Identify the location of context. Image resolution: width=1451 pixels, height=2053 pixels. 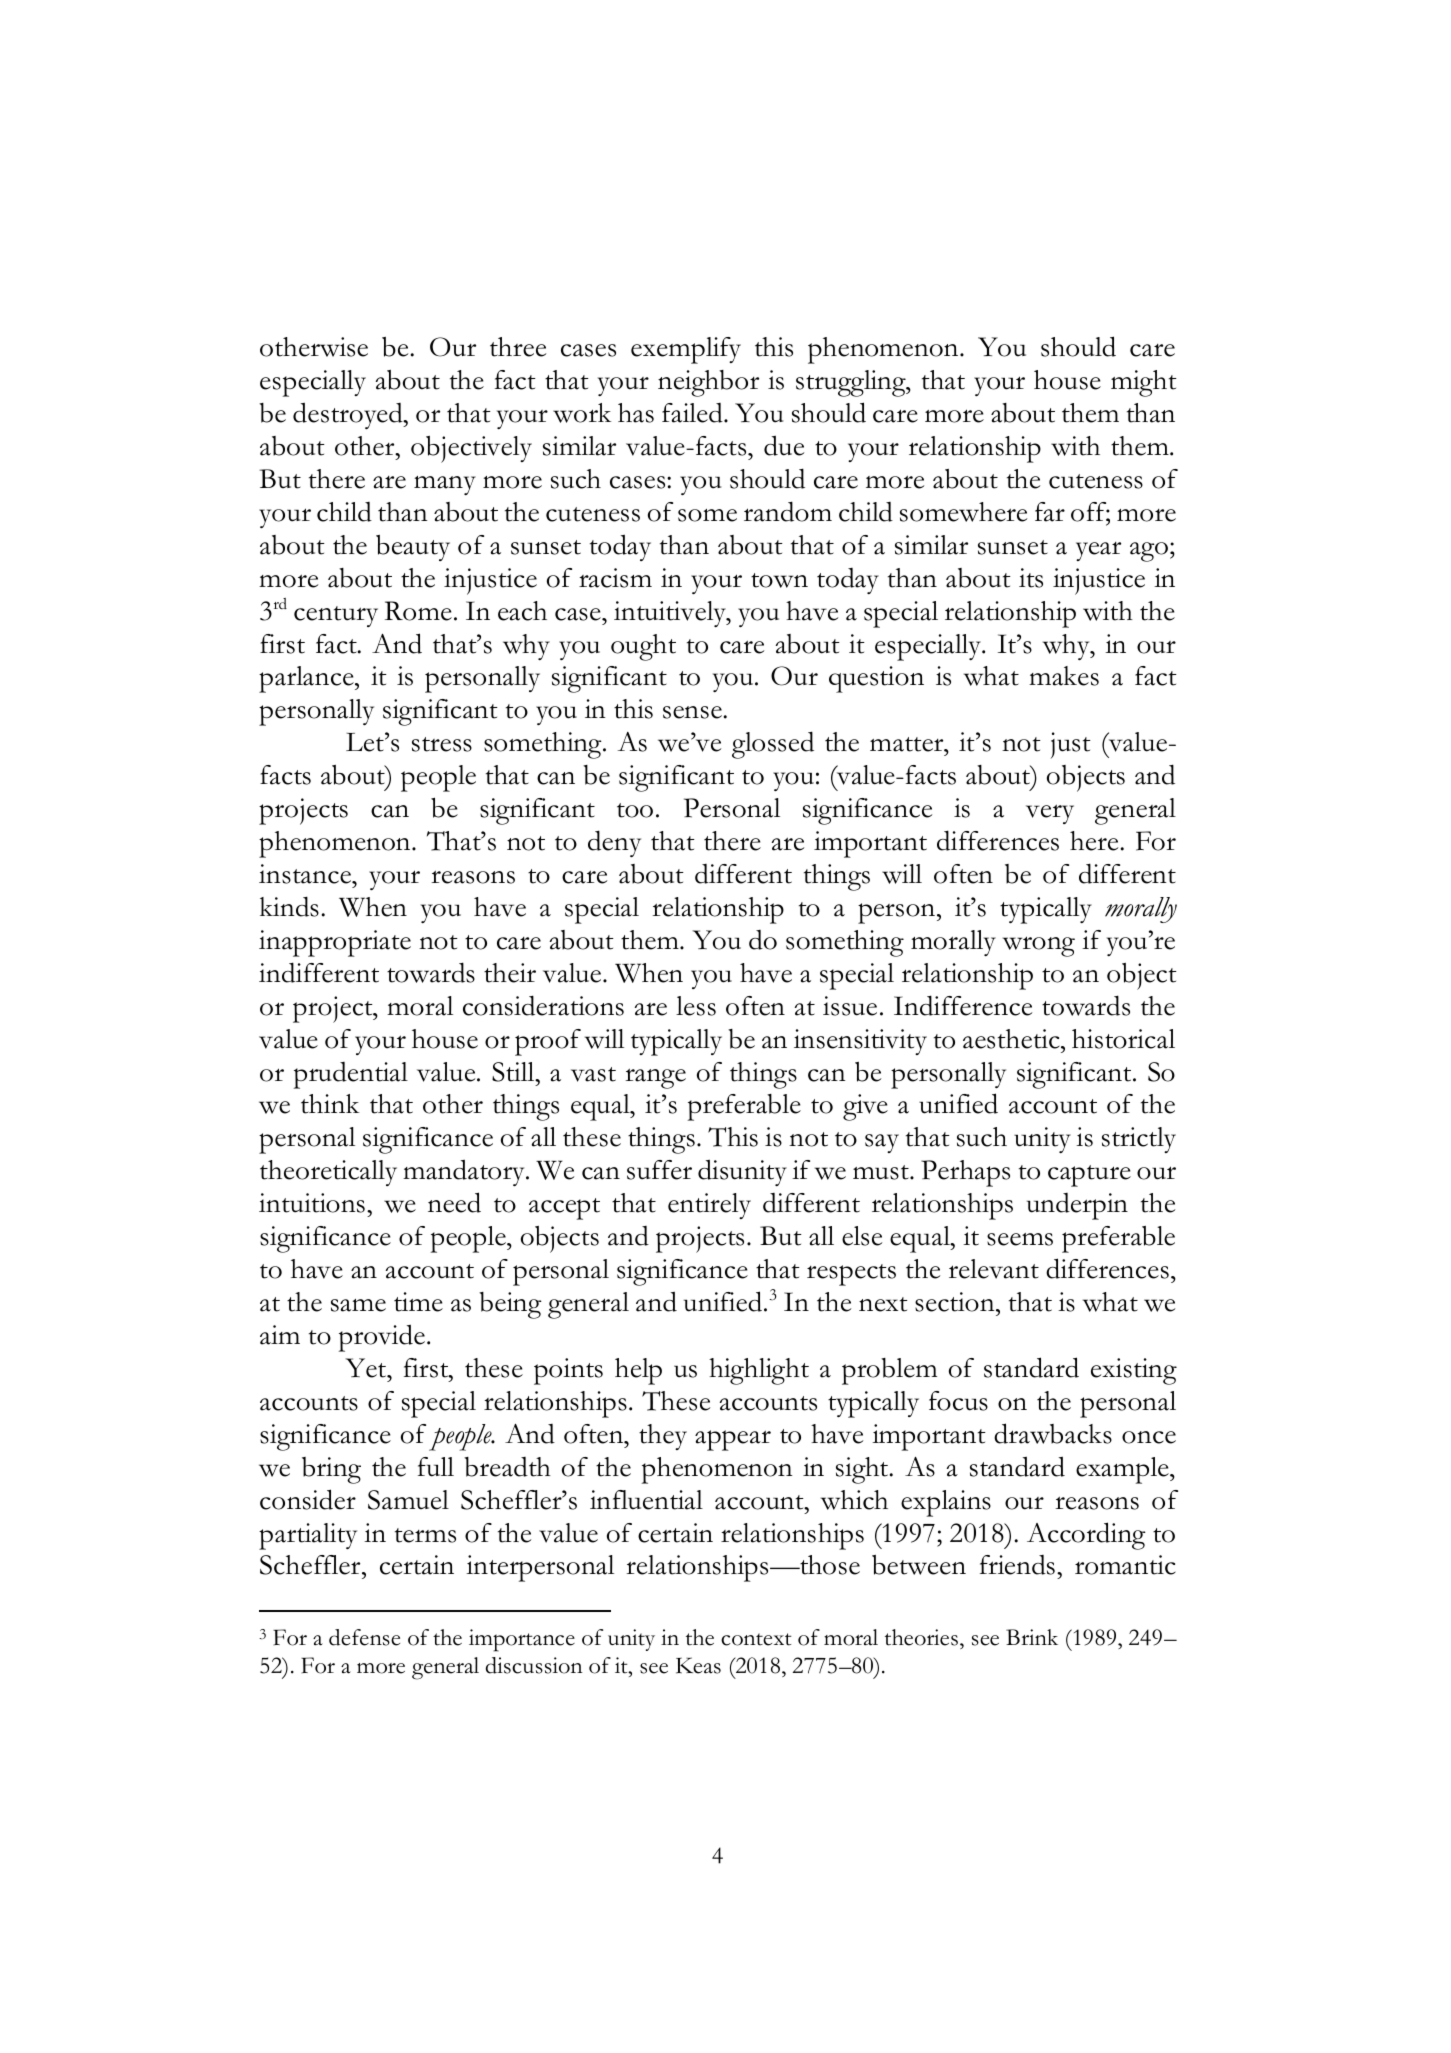
(756, 1639).
